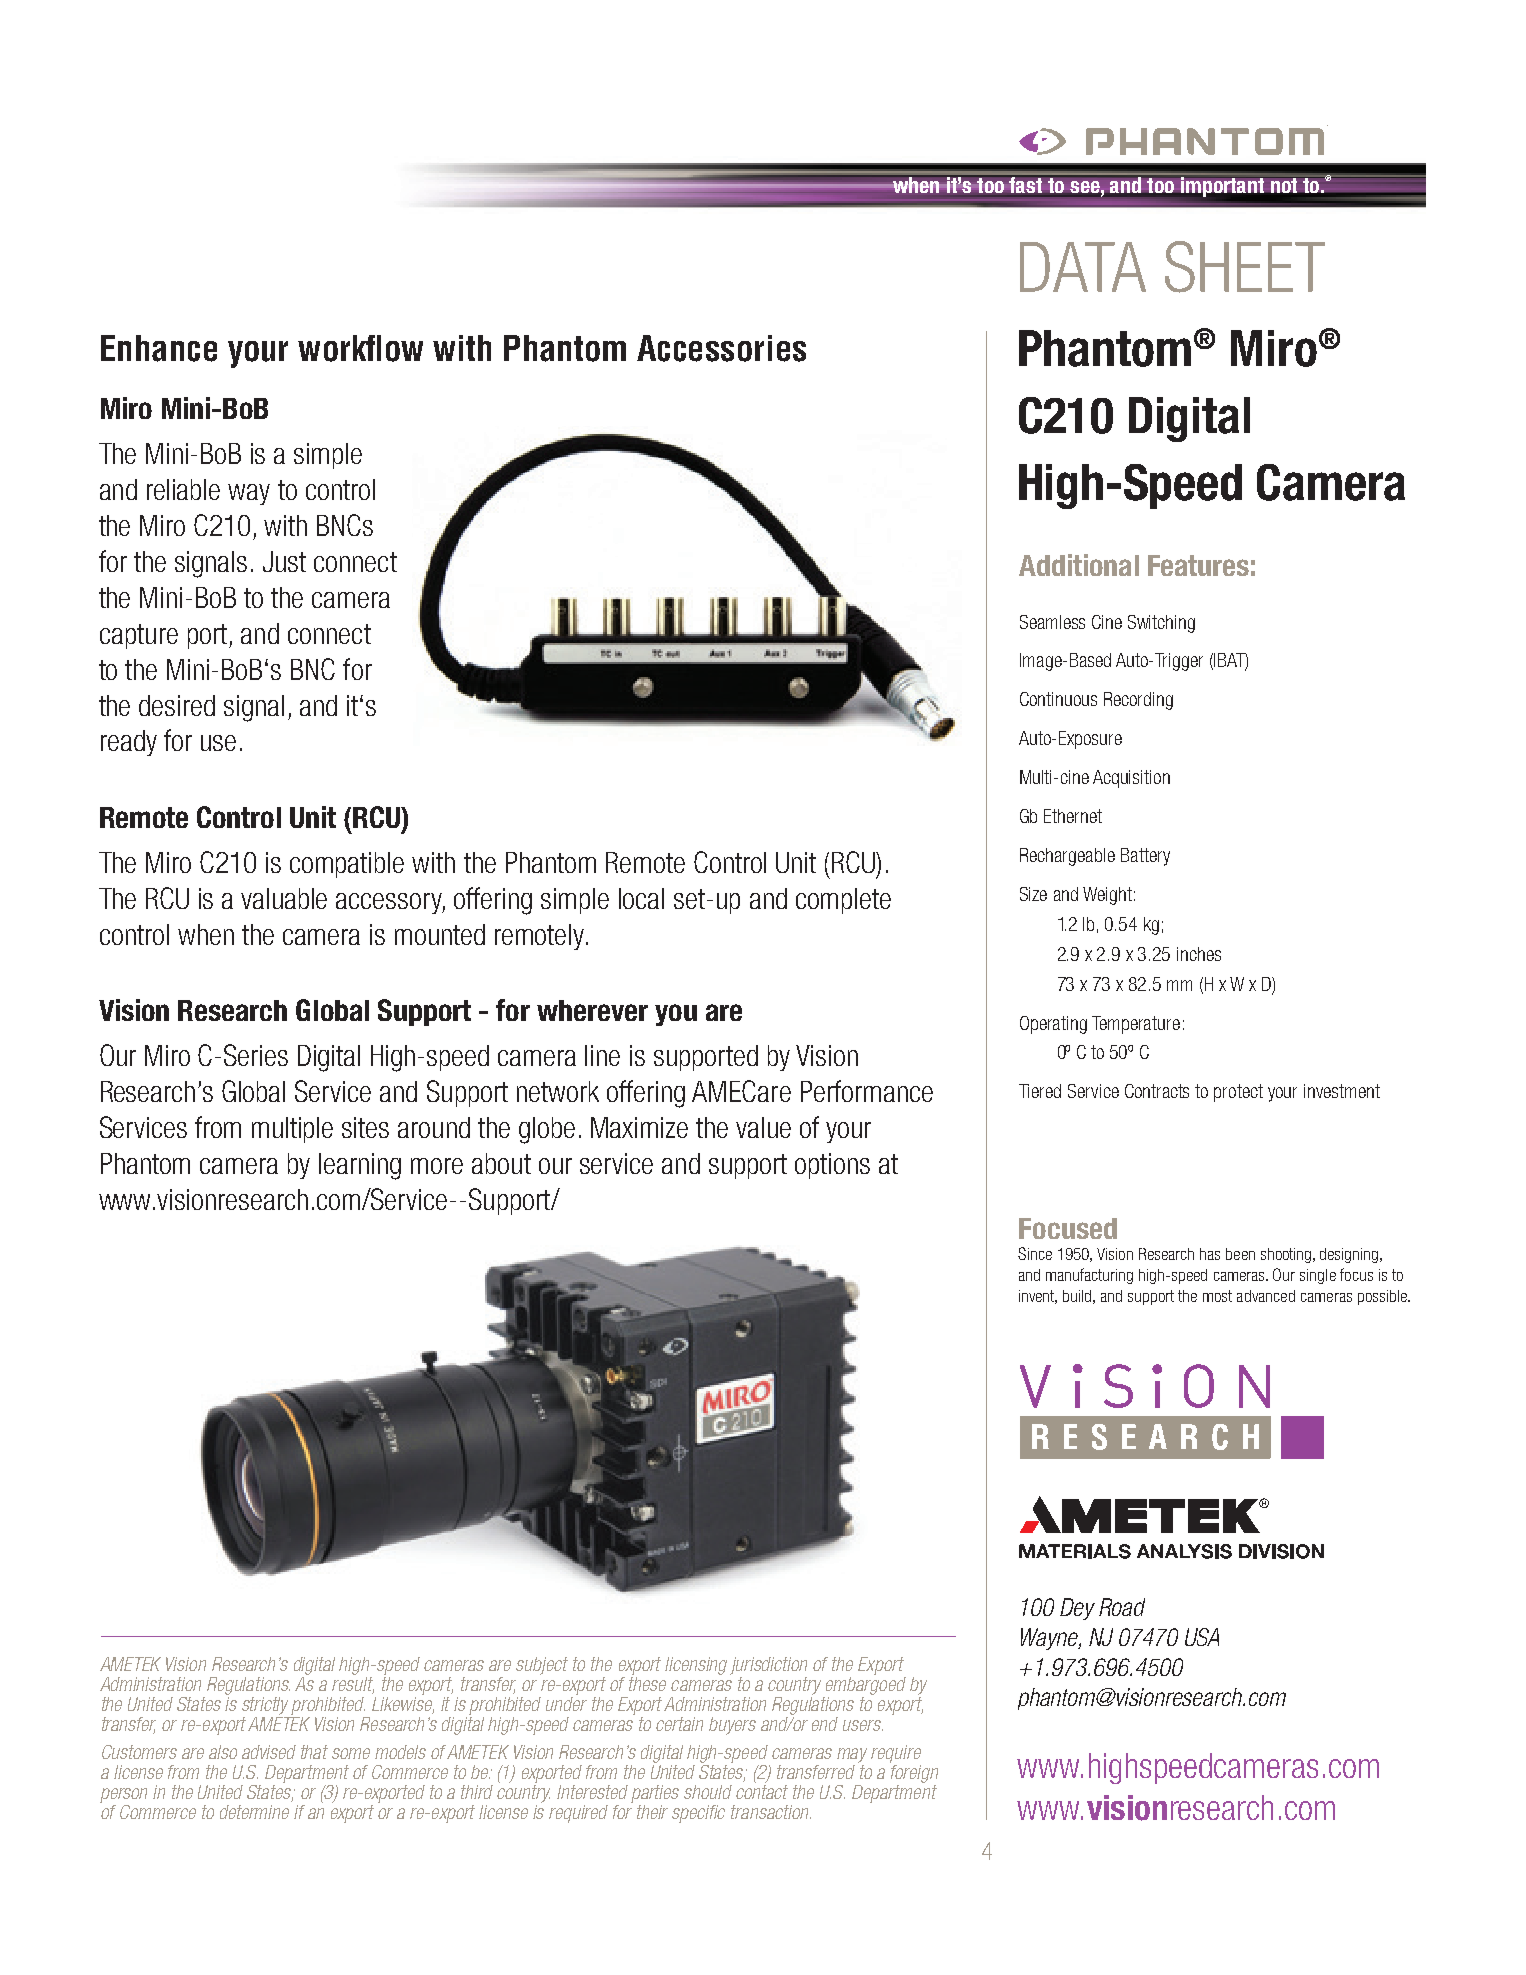 This page has width=1526, height=1975. I want to click on Acquisition, so click(1131, 779).
